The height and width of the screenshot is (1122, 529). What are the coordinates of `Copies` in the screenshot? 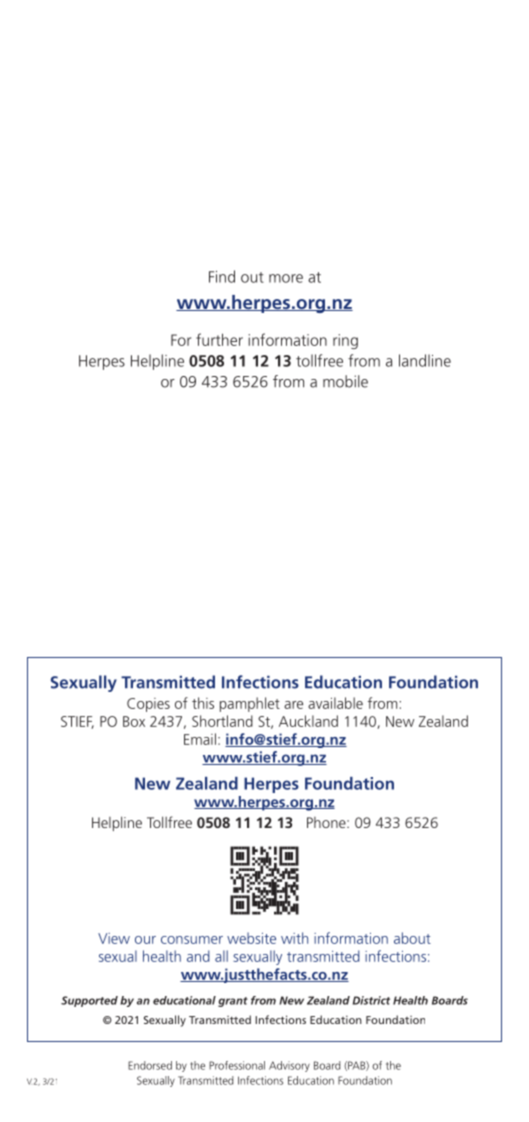 It's located at (148, 705).
